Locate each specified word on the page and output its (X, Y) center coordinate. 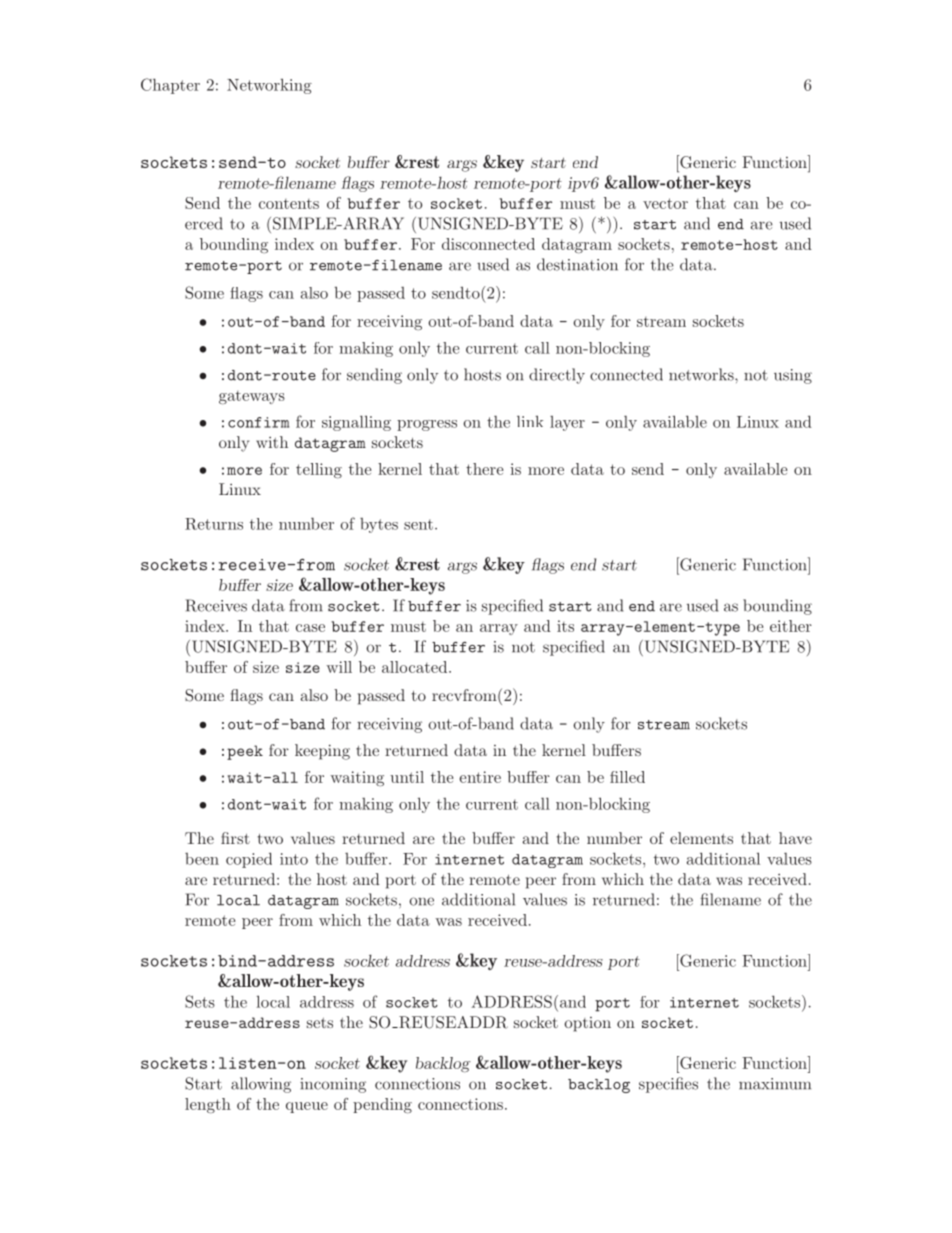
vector (665, 203)
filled (627, 777)
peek (245, 752)
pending (382, 1105)
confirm (258, 422)
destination (577, 264)
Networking (269, 86)
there (484, 469)
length (208, 1105)
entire (480, 777)
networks (702, 374)
